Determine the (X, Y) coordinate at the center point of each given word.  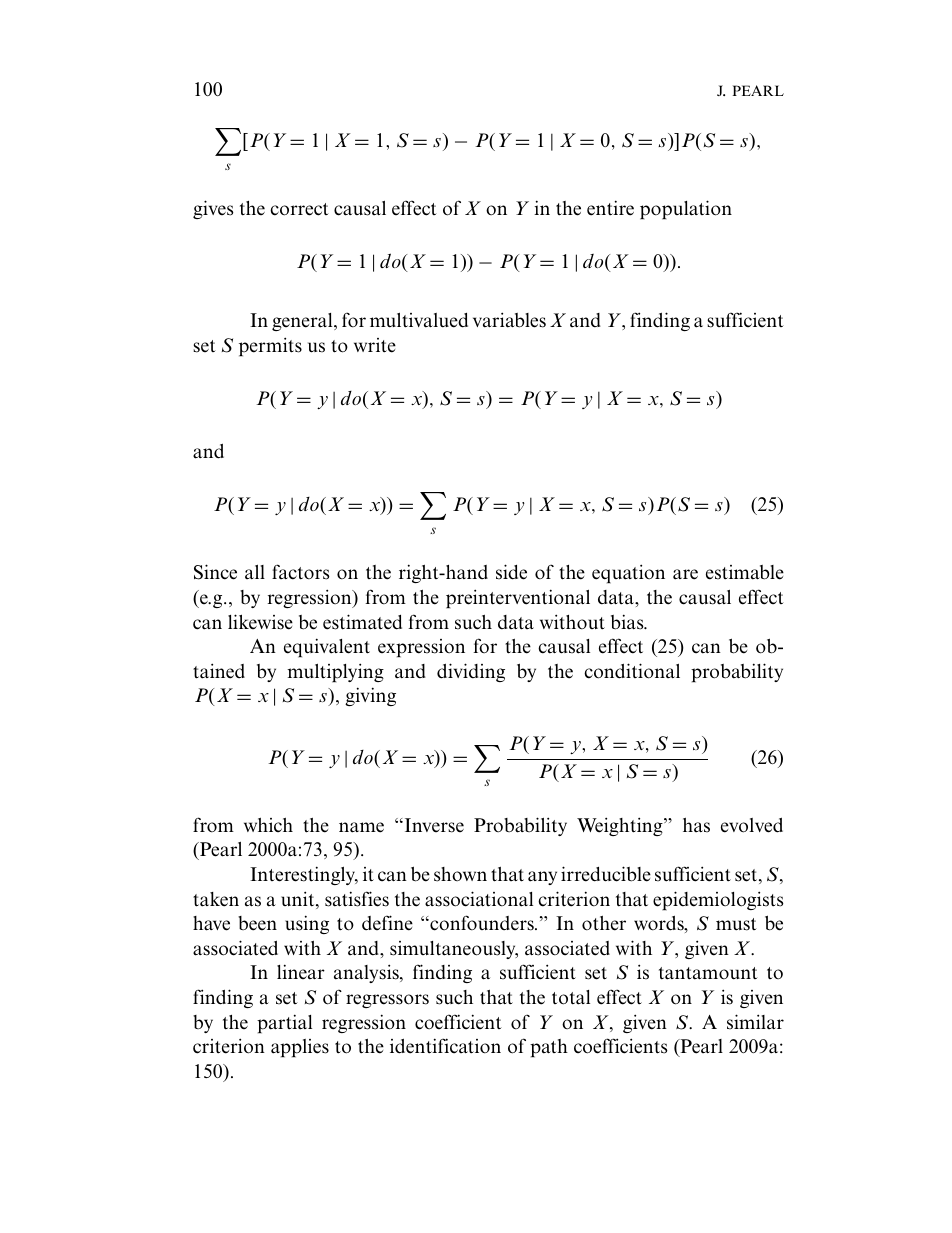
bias (628, 622)
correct (299, 209)
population (686, 210)
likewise (260, 622)
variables (509, 320)
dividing (471, 672)
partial (284, 1024)
